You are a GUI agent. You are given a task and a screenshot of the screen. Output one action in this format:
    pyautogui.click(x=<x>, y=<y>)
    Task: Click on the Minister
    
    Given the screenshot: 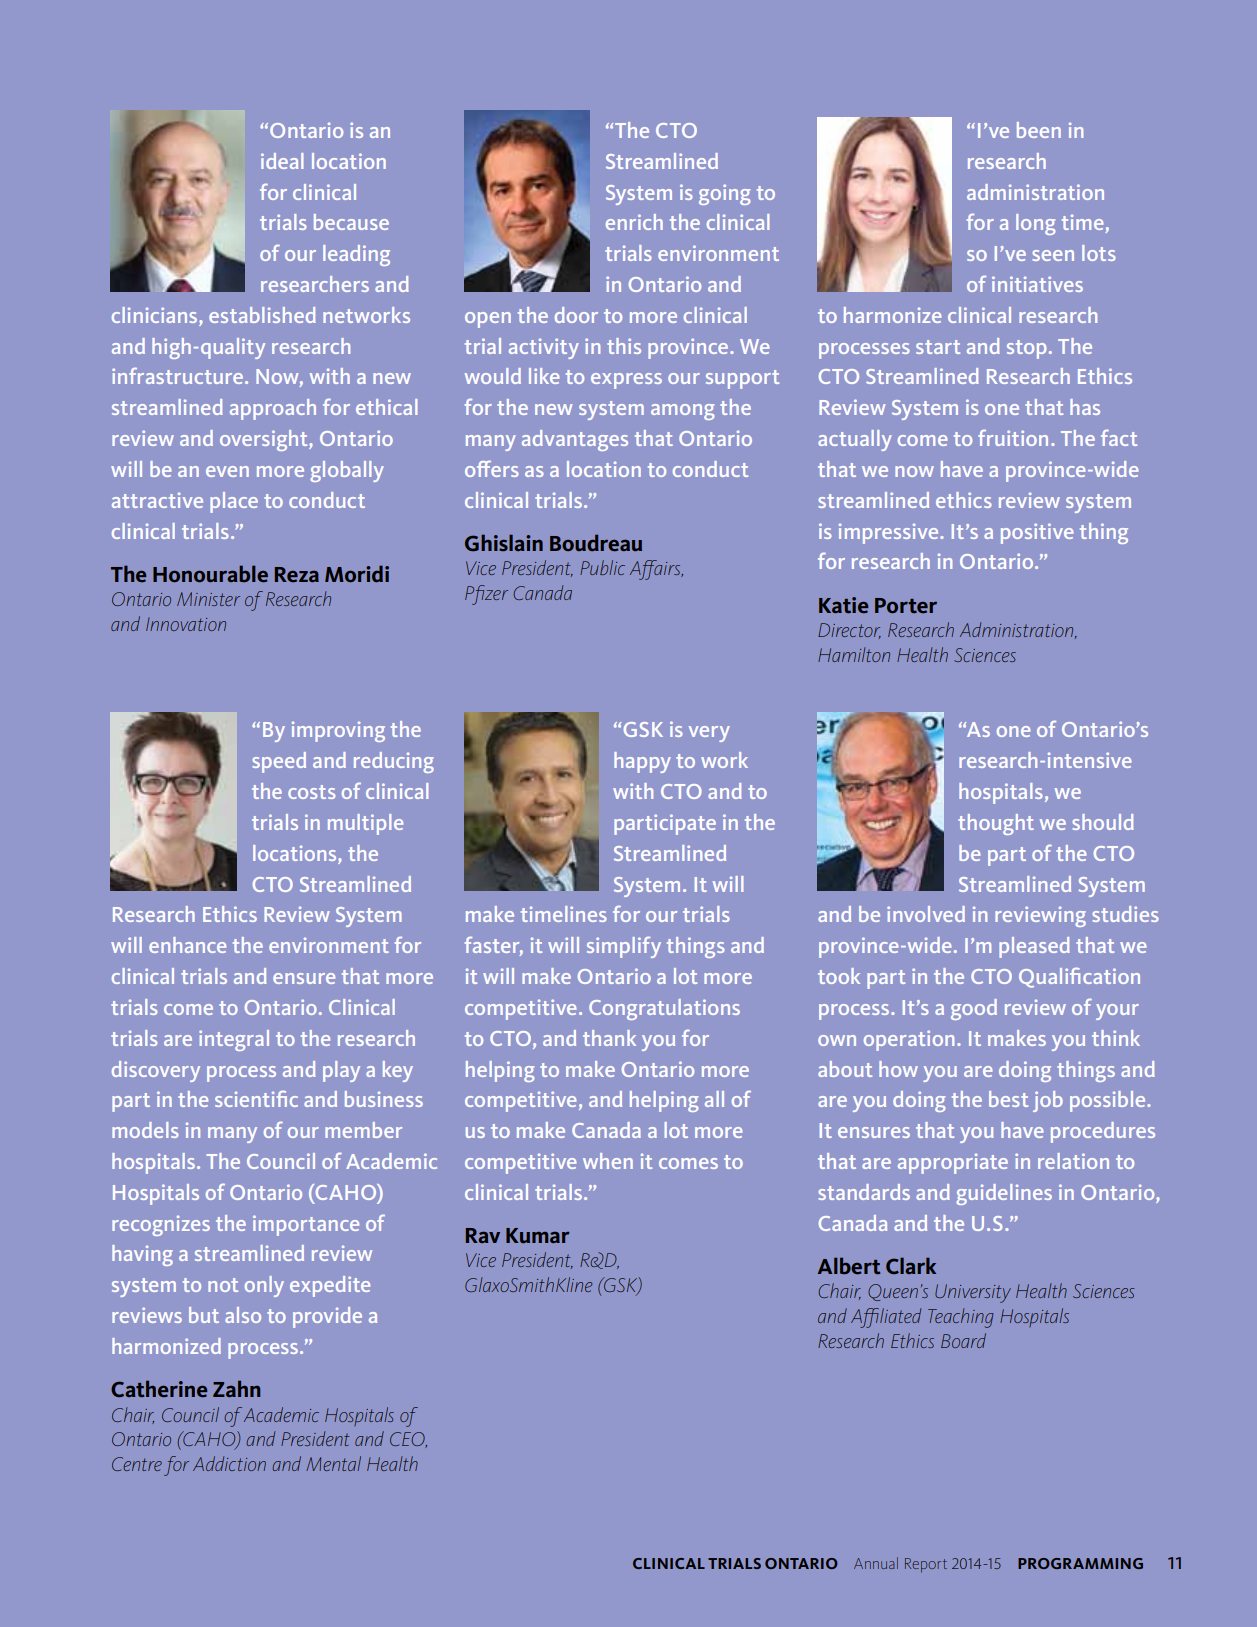 What is the action you would take?
    pyautogui.click(x=208, y=599)
